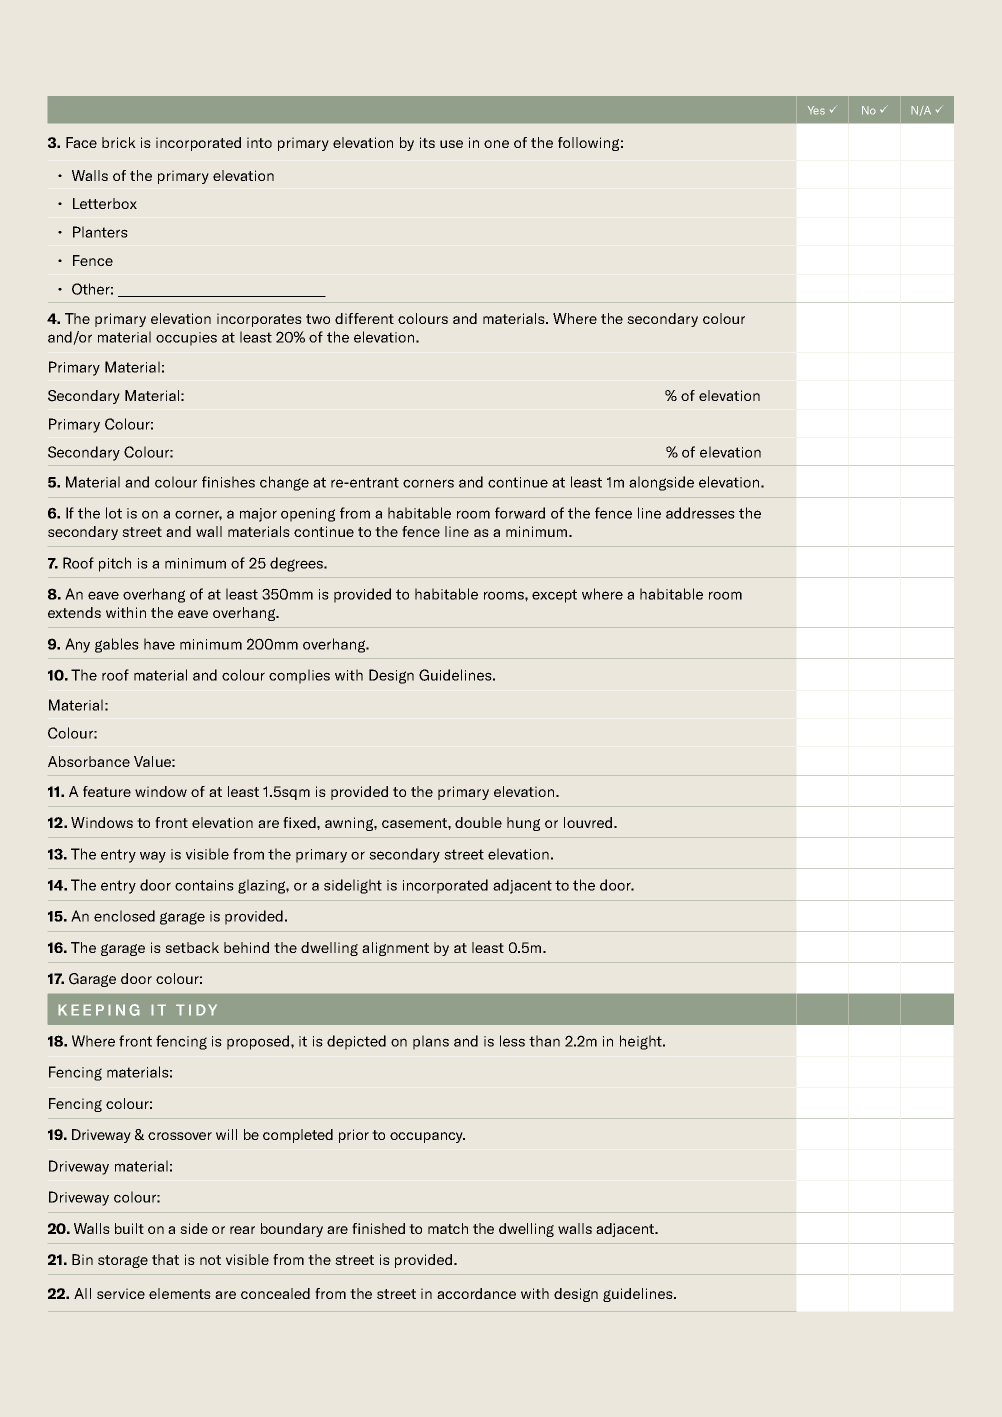  I want to click on Yes, so click(816, 110).
